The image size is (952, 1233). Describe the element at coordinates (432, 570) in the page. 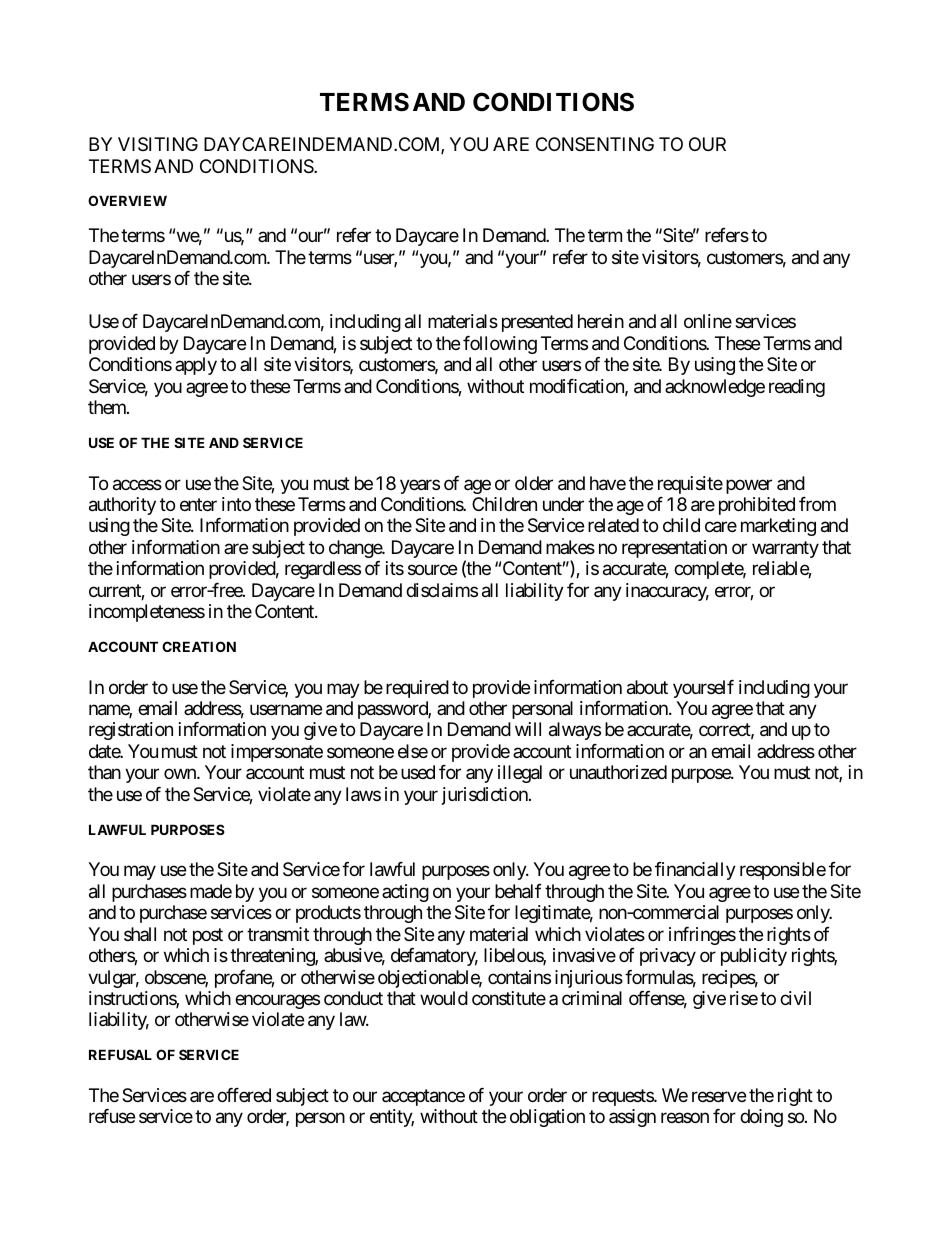

I see `source` at that location.
